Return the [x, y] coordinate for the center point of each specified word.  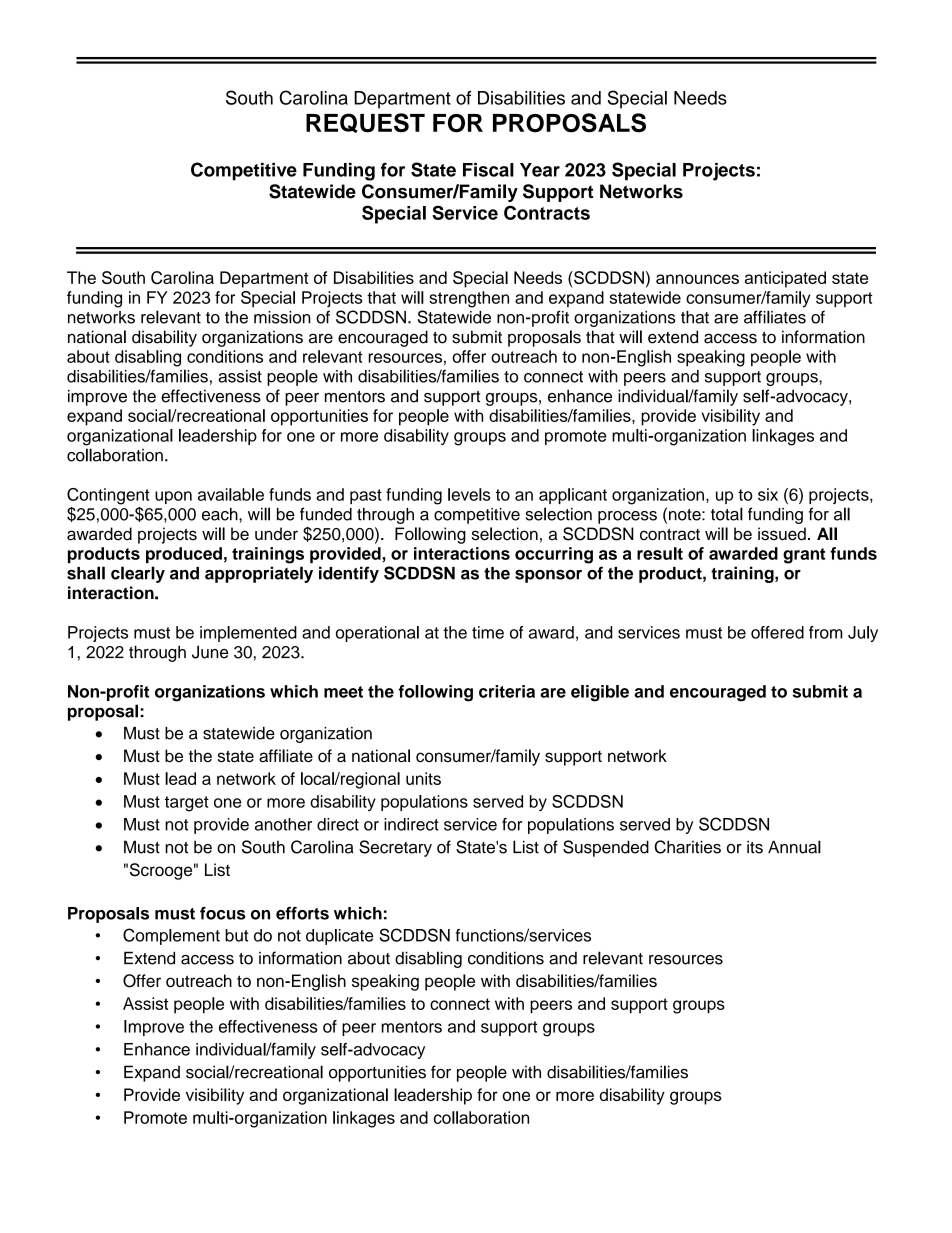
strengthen [469, 299]
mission [282, 317]
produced [184, 555]
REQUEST [365, 123]
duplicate [340, 937]
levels [469, 494]
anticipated [785, 279]
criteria [507, 691]
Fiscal [488, 170]
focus [223, 913]
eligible [600, 693]
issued [782, 534]
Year [540, 170]
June [210, 652]
